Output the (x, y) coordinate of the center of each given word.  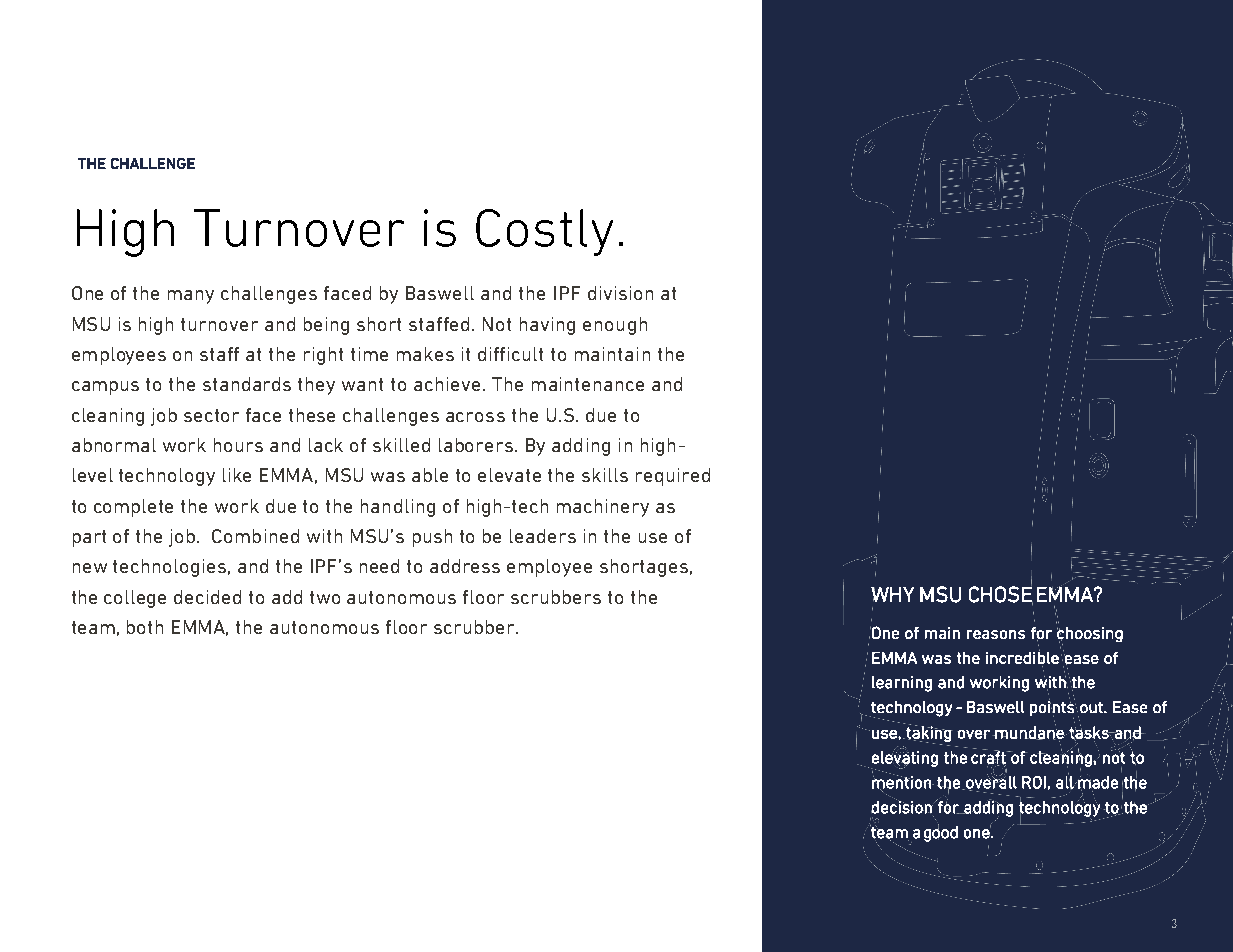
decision (902, 806)
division (620, 293)
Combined (255, 536)
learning (902, 684)
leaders (543, 536)
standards (247, 384)
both (145, 627)
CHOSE (1001, 594)
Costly (544, 232)
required (673, 477)
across (475, 417)
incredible (1022, 656)
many (191, 297)
